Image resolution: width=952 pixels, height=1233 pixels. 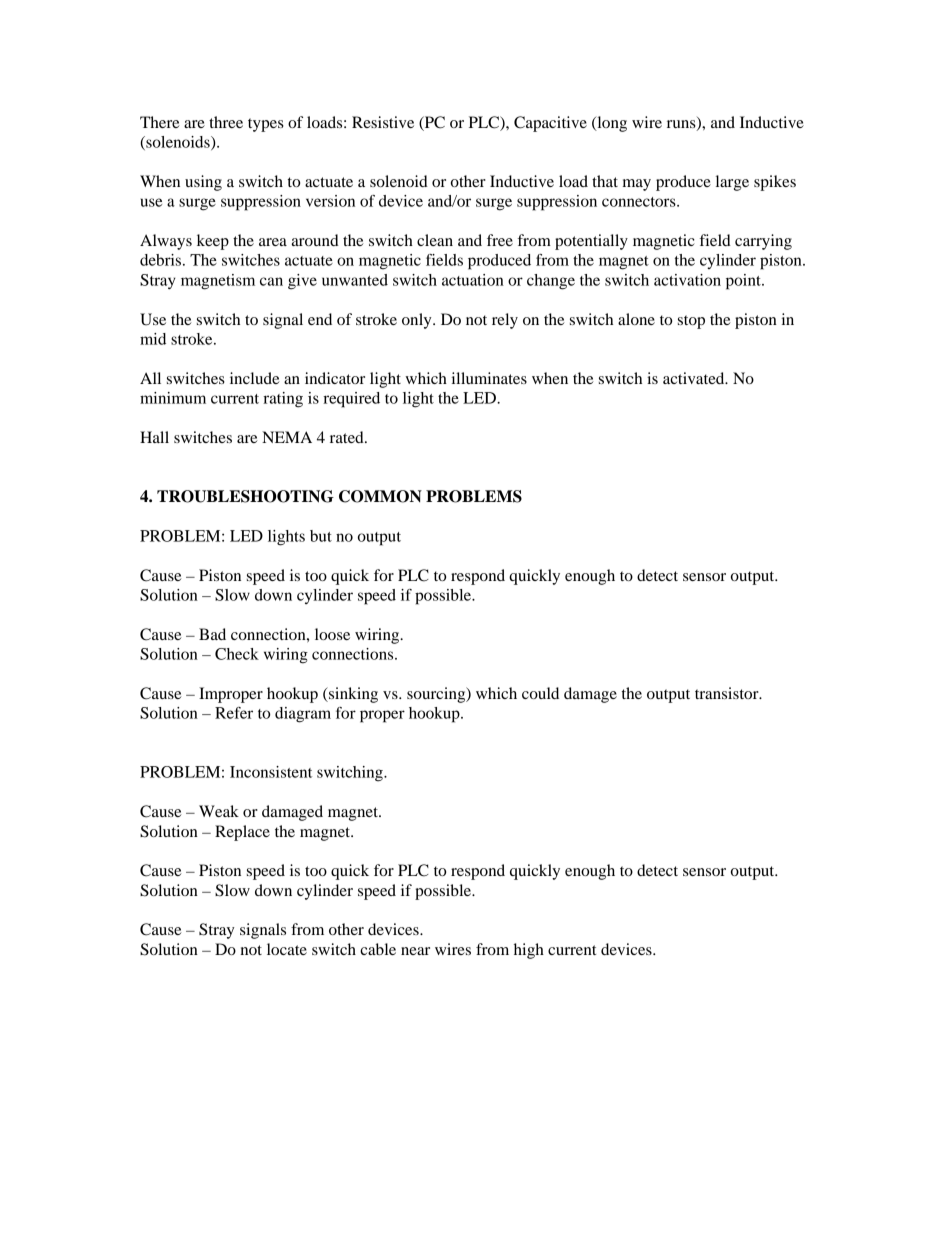 I want to click on locate, so click(x=287, y=949).
